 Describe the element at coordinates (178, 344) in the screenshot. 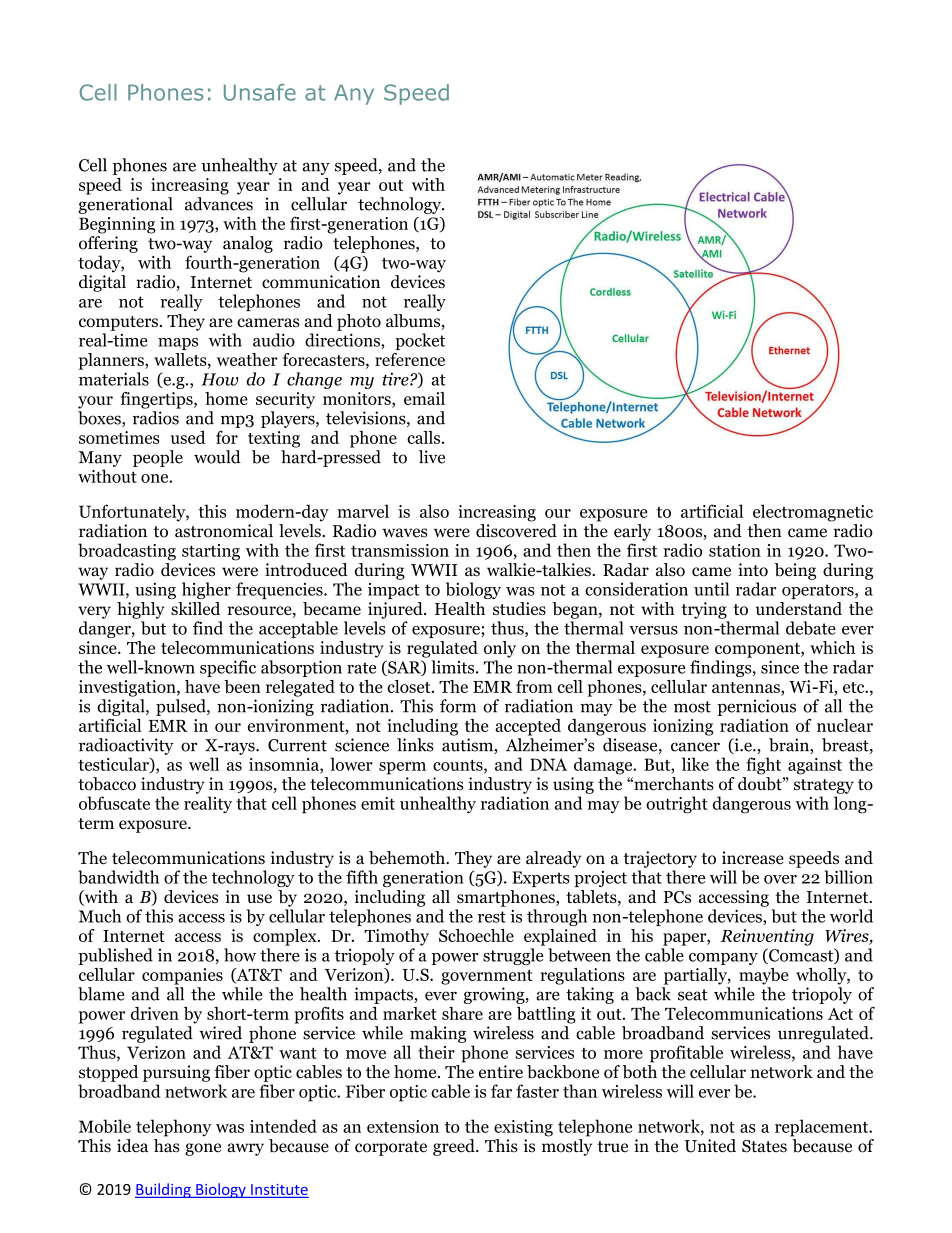

I see `maps` at that location.
